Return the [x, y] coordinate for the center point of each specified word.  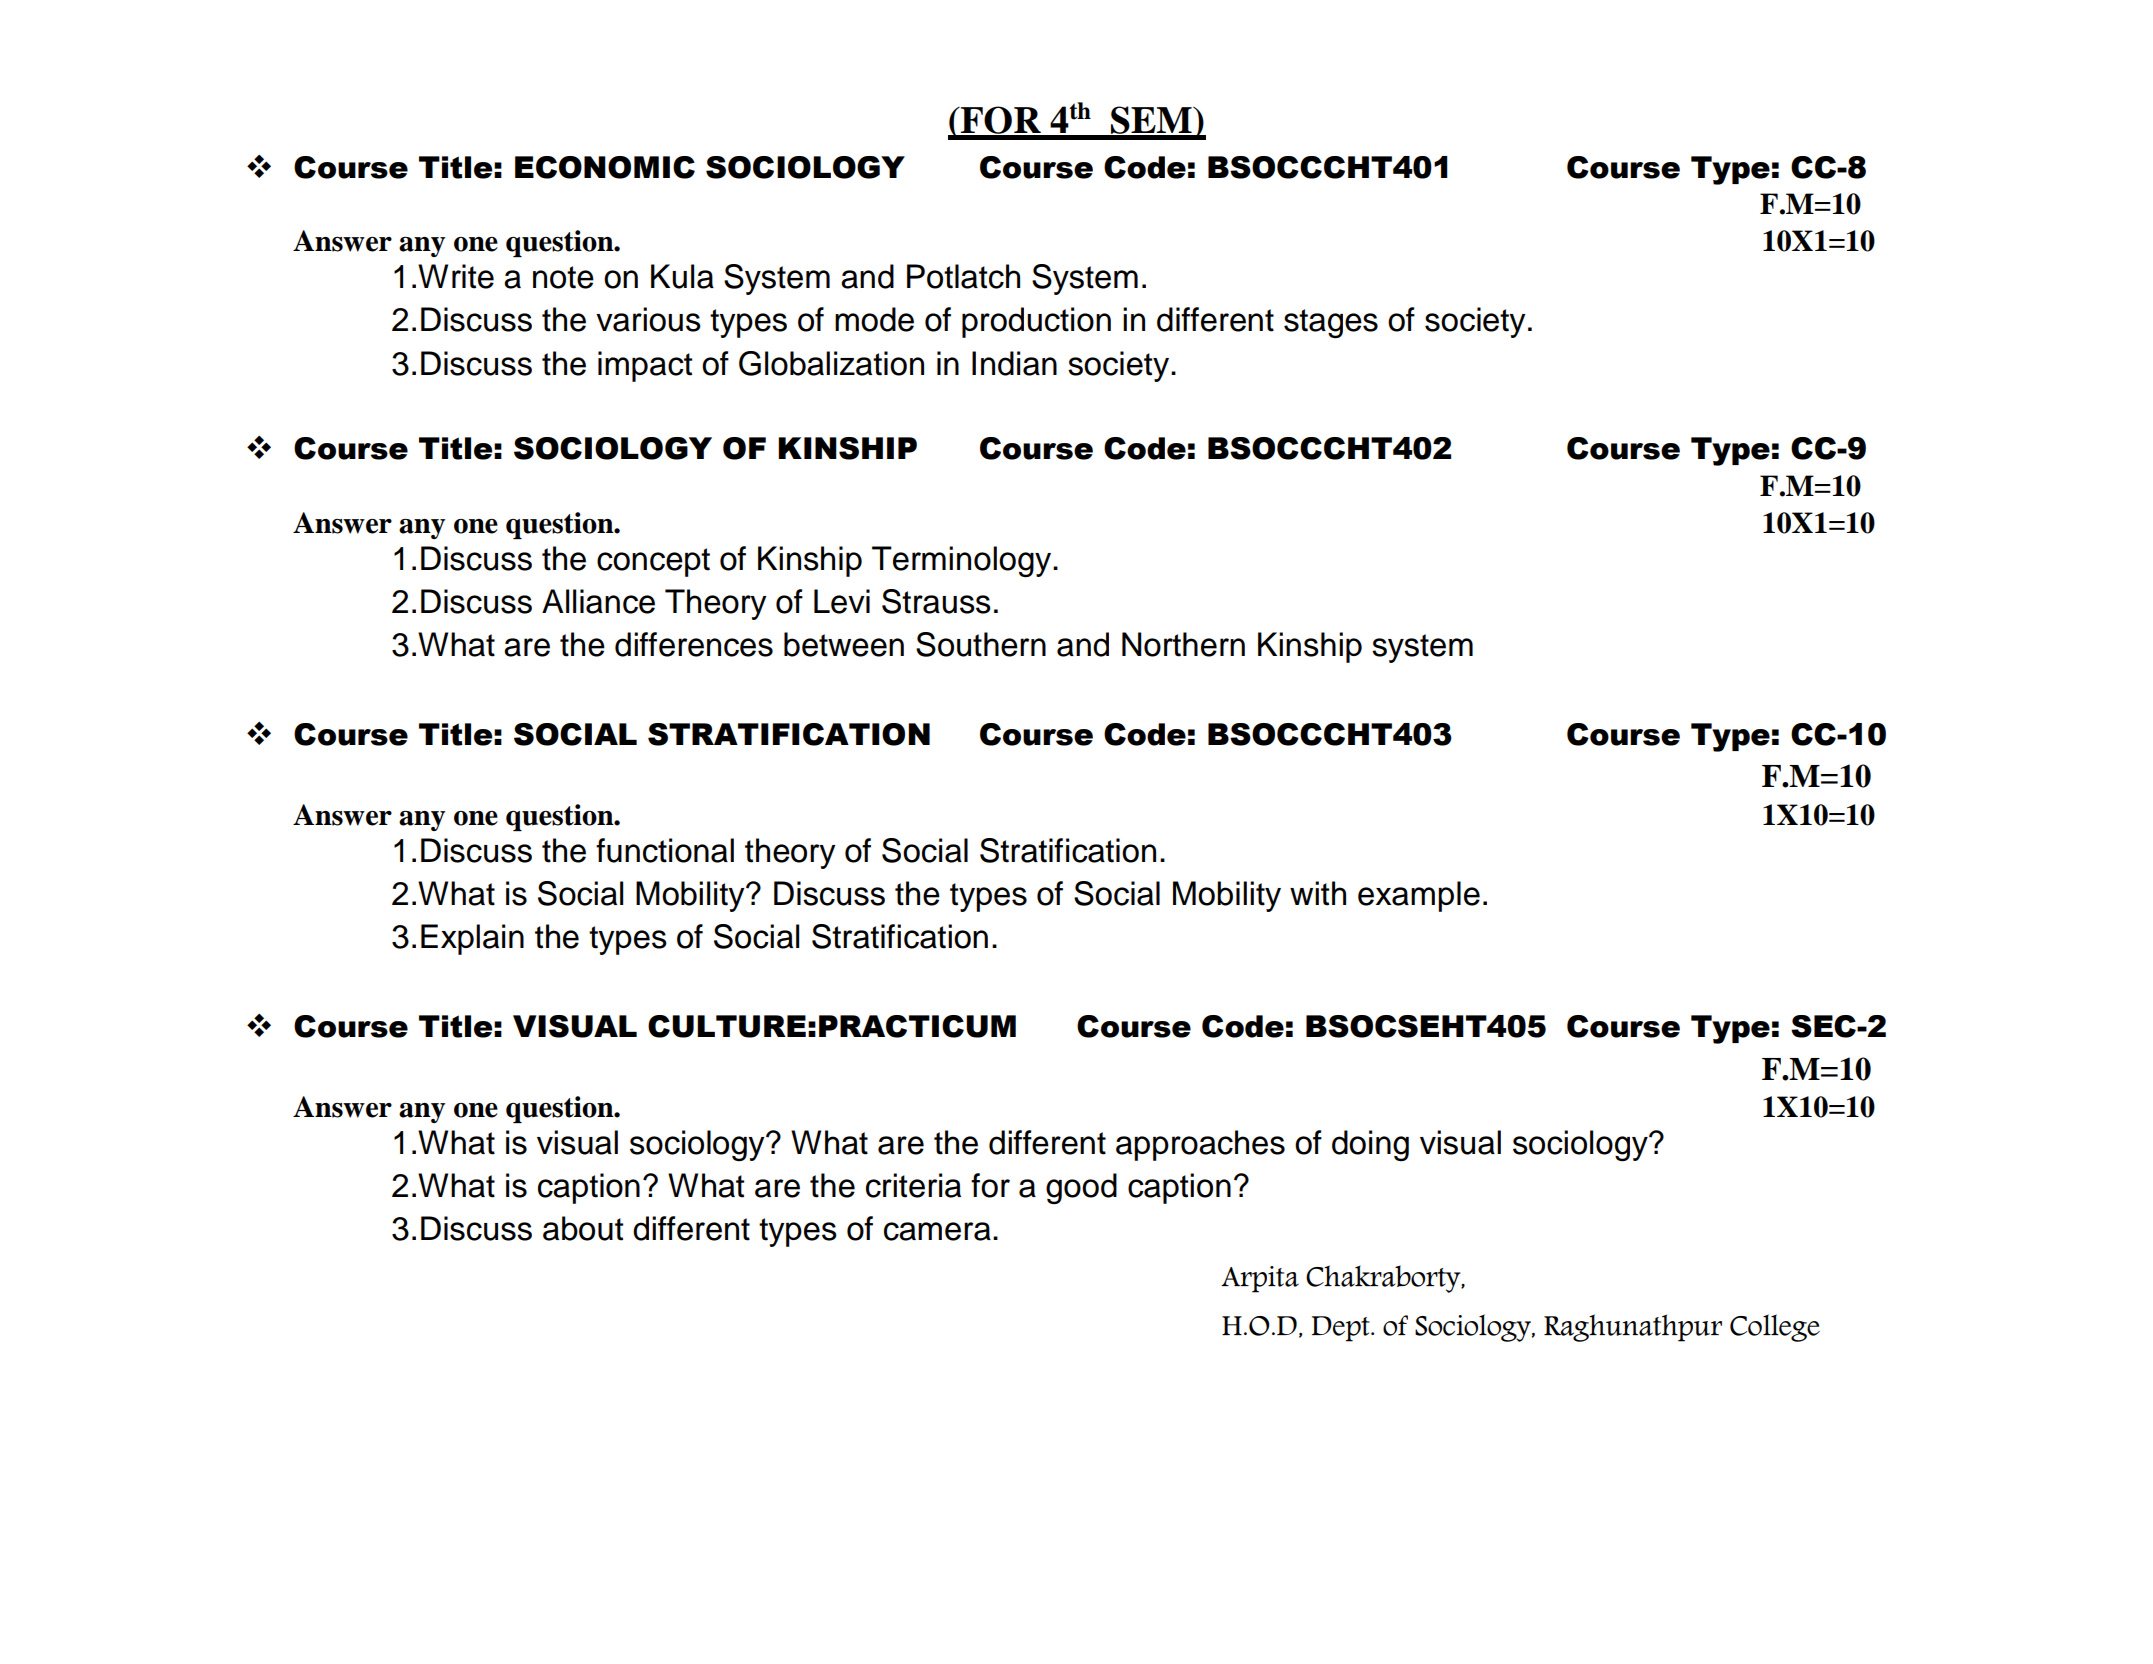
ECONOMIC [605, 167]
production [1036, 322]
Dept [1342, 1329]
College [1775, 1328]
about [583, 1228]
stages [1331, 323]
